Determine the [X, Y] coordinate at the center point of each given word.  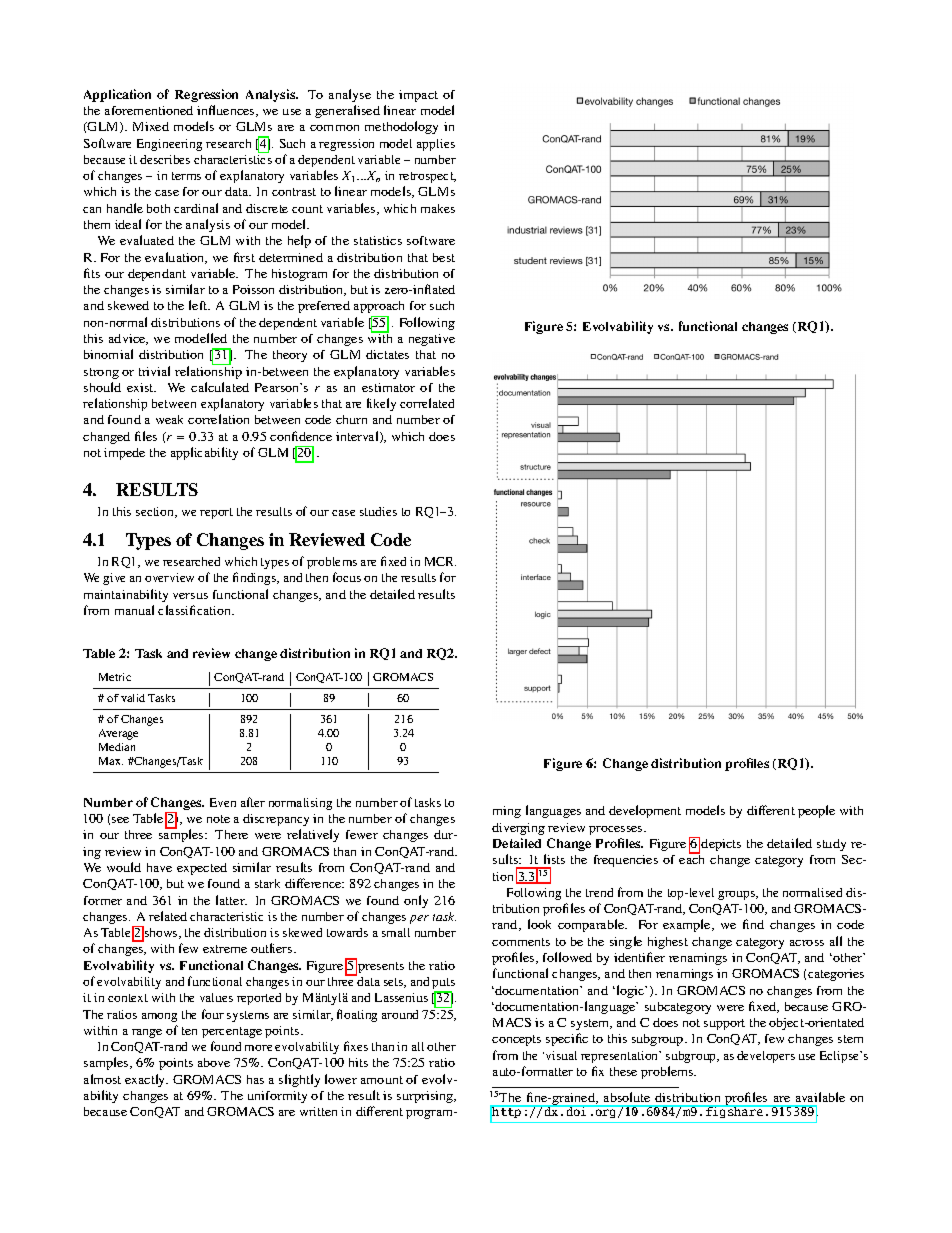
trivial [154, 371]
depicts [721, 845]
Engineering [169, 145]
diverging [518, 829]
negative [432, 340]
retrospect [427, 177]
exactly [146, 1080]
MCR [440, 561]
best [444, 257]
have [159, 867]
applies [436, 145]
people [816, 811]
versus [190, 596]
